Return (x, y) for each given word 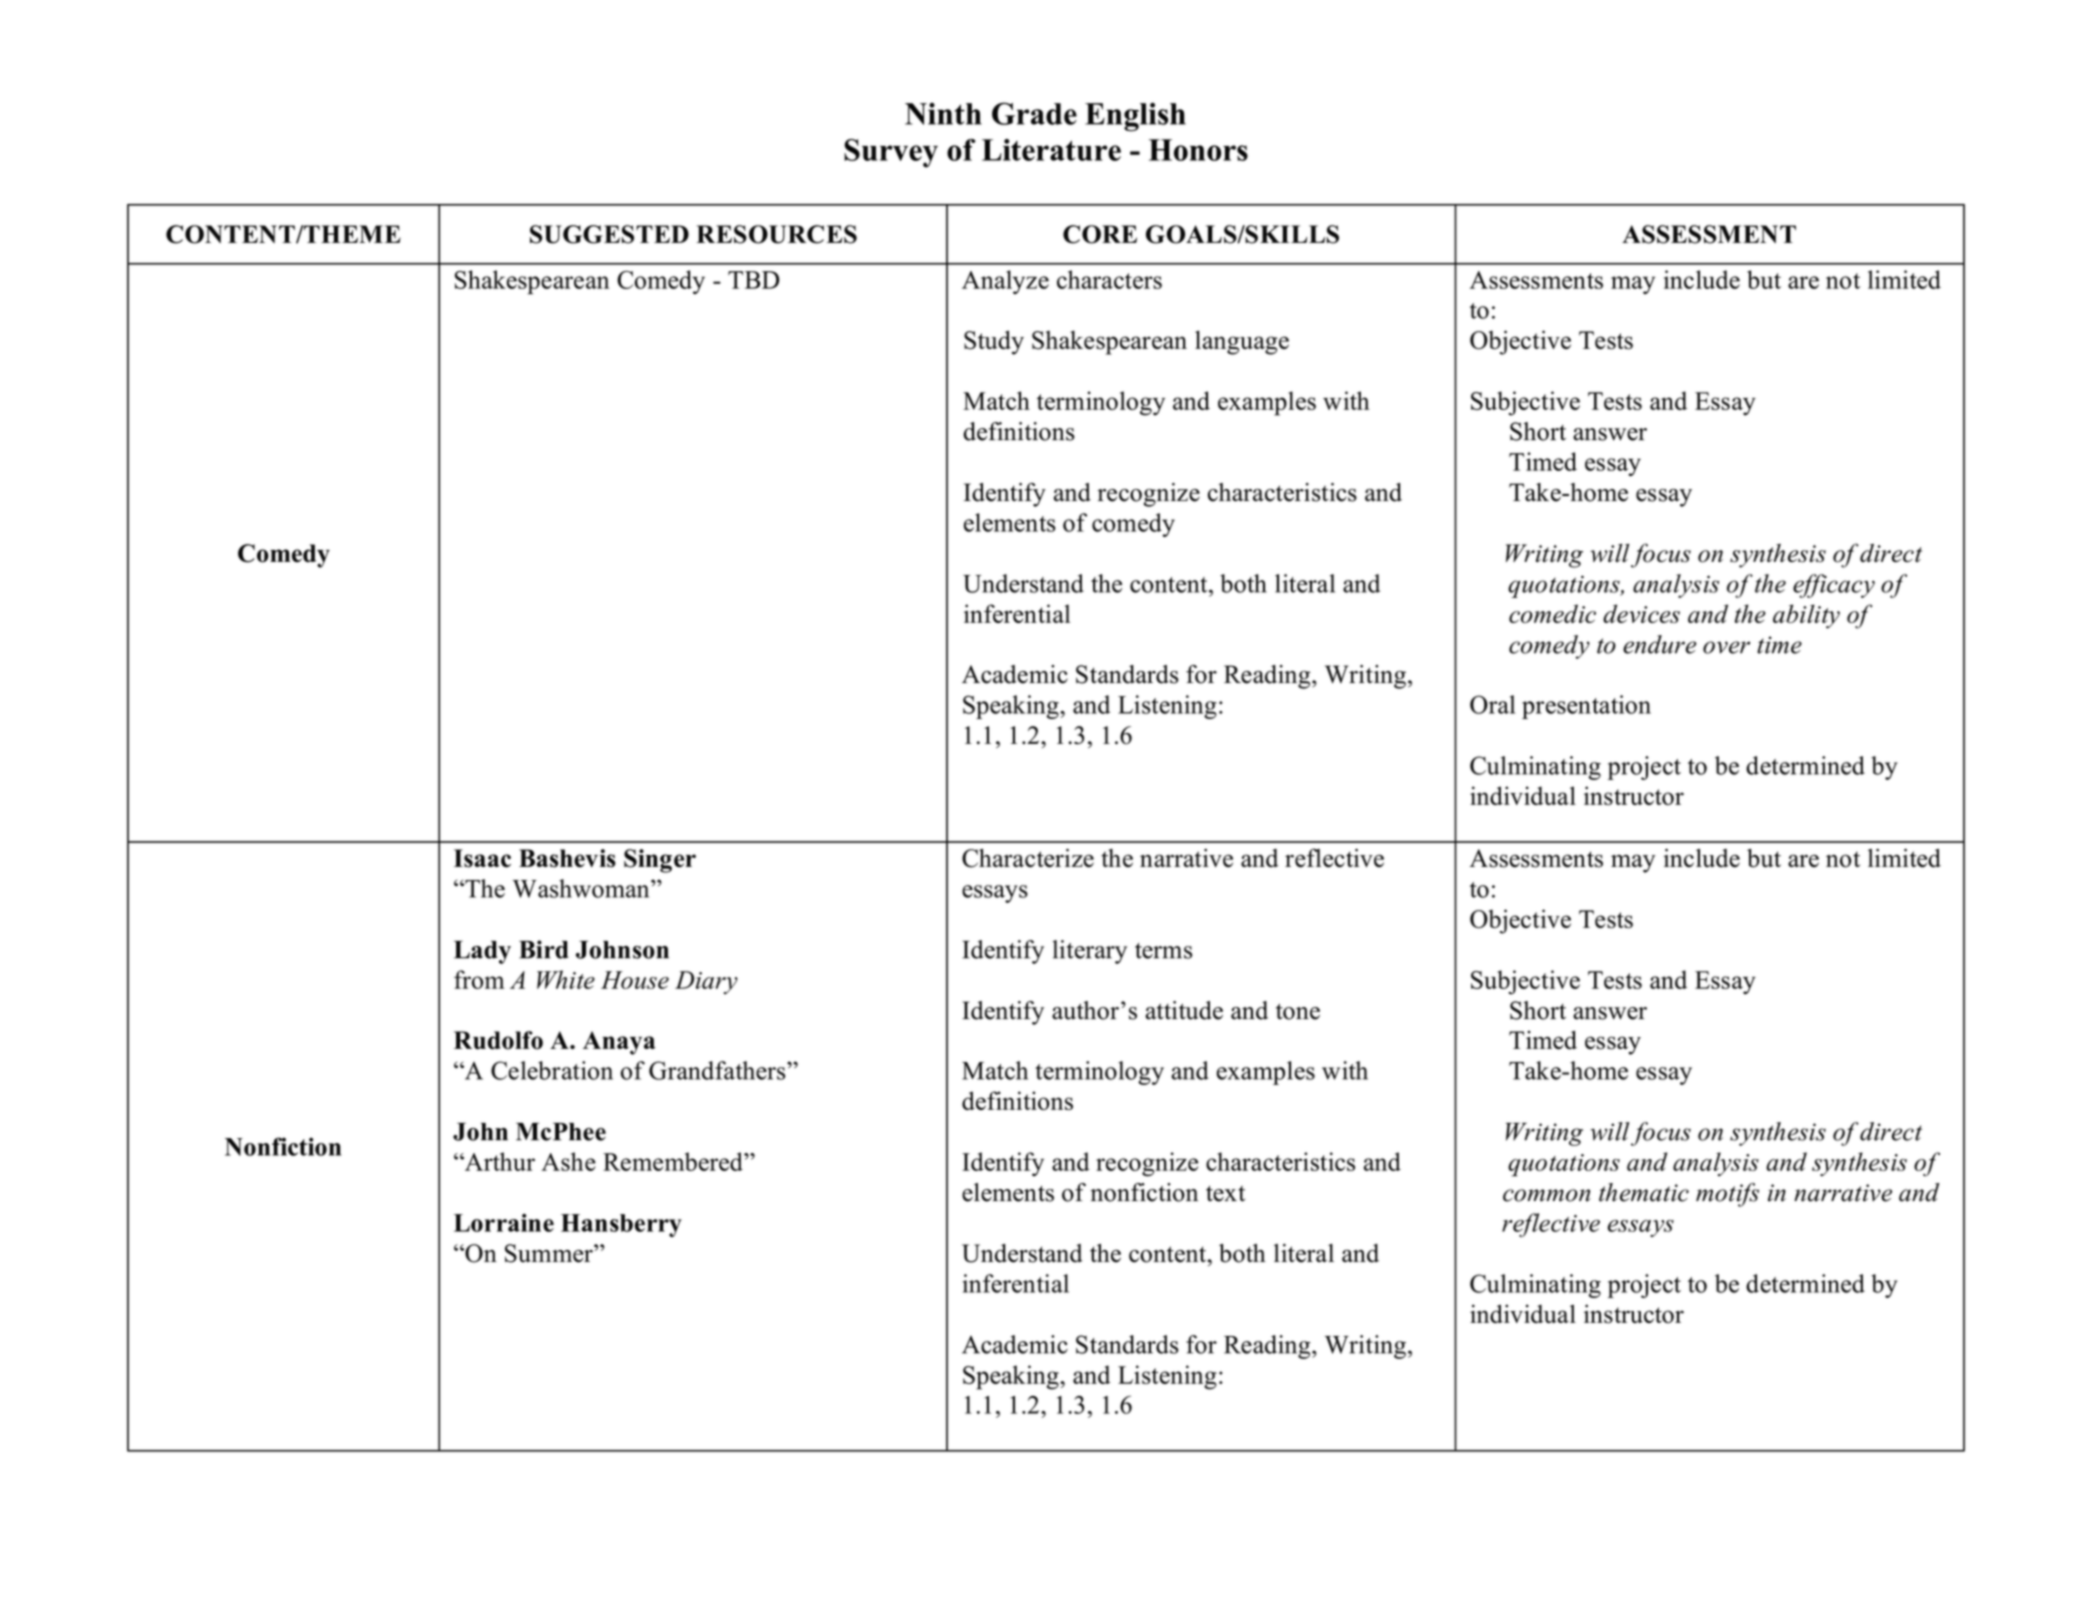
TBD (753, 280)
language (1242, 342)
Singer (660, 861)
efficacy (1834, 586)
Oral (1492, 704)
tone (1298, 1011)
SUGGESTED (609, 234)
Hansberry (621, 1225)
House (635, 980)
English (1135, 116)
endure (1659, 644)
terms (1163, 951)
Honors (1198, 150)
